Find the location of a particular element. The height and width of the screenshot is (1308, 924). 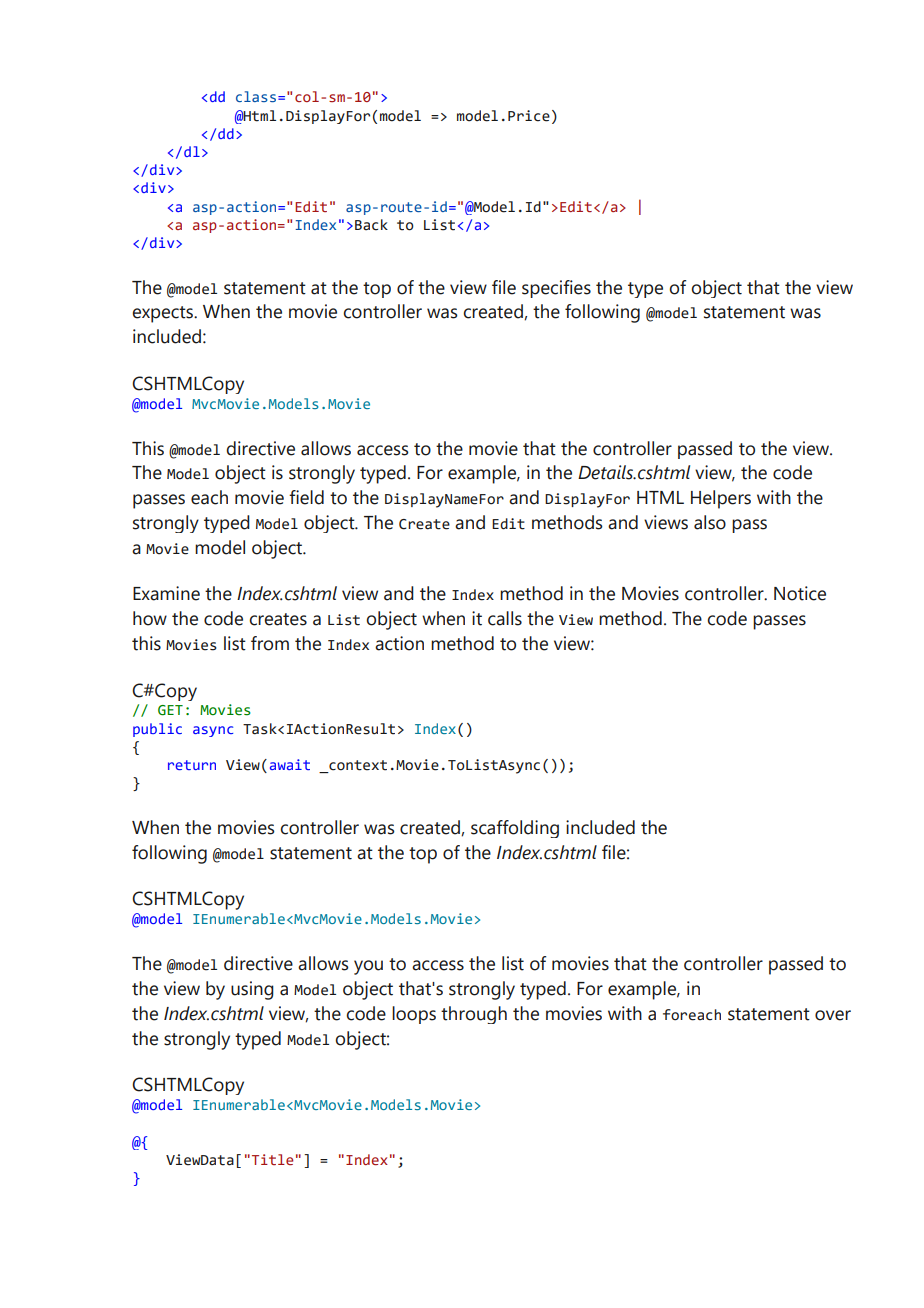

using is located at coordinates (252, 990).
